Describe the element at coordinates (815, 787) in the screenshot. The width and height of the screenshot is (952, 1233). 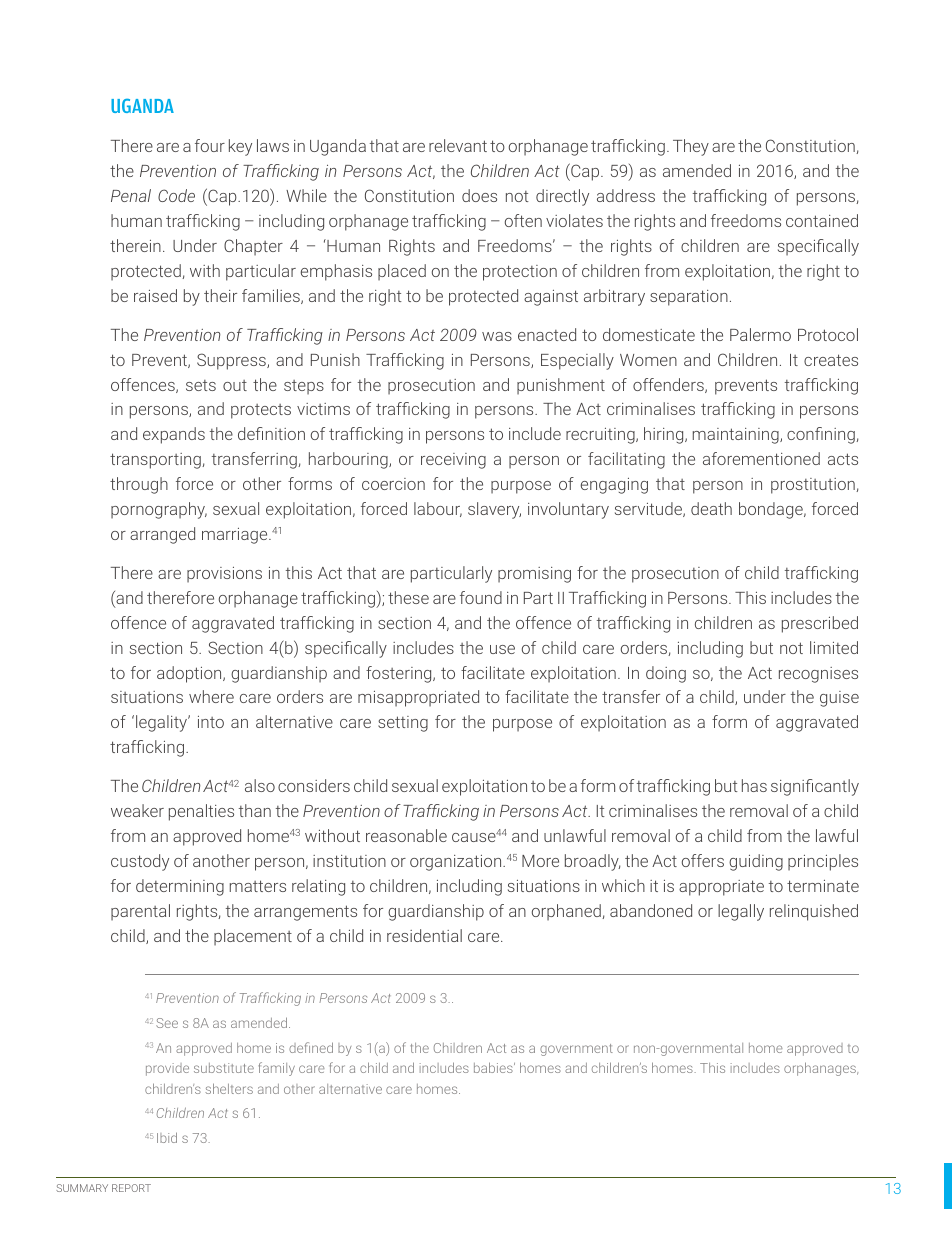
I see `significantly` at that location.
